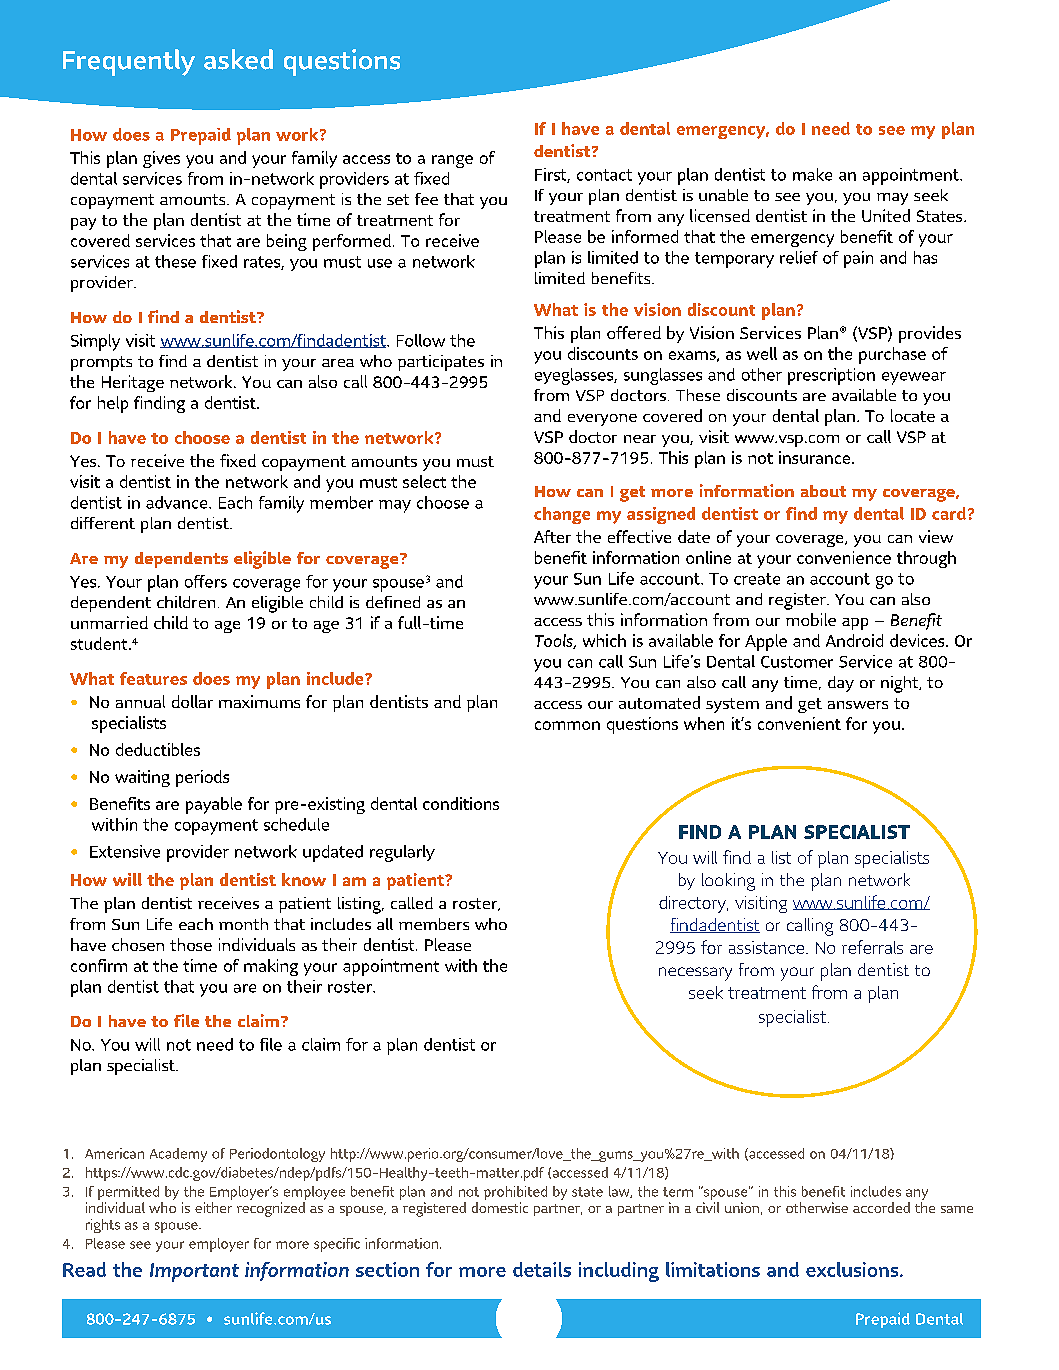 The width and height of the image is (1059, 1370). I want to click on features, so click(153, 678).
